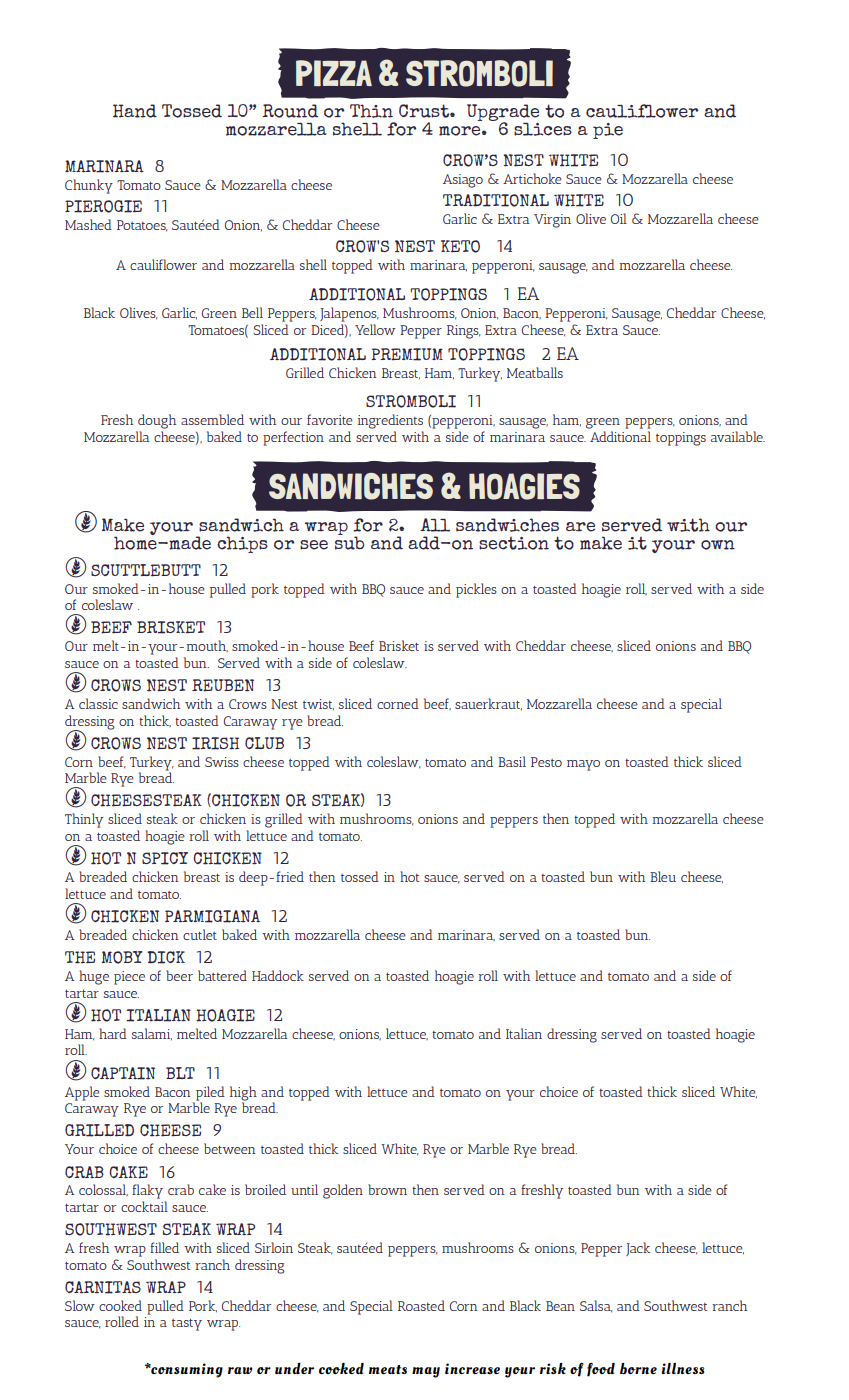 The width and height of the document is (849, 1400). Describe the element at coordinates (390, 421) in the document. I see `ingredients` at that location.
